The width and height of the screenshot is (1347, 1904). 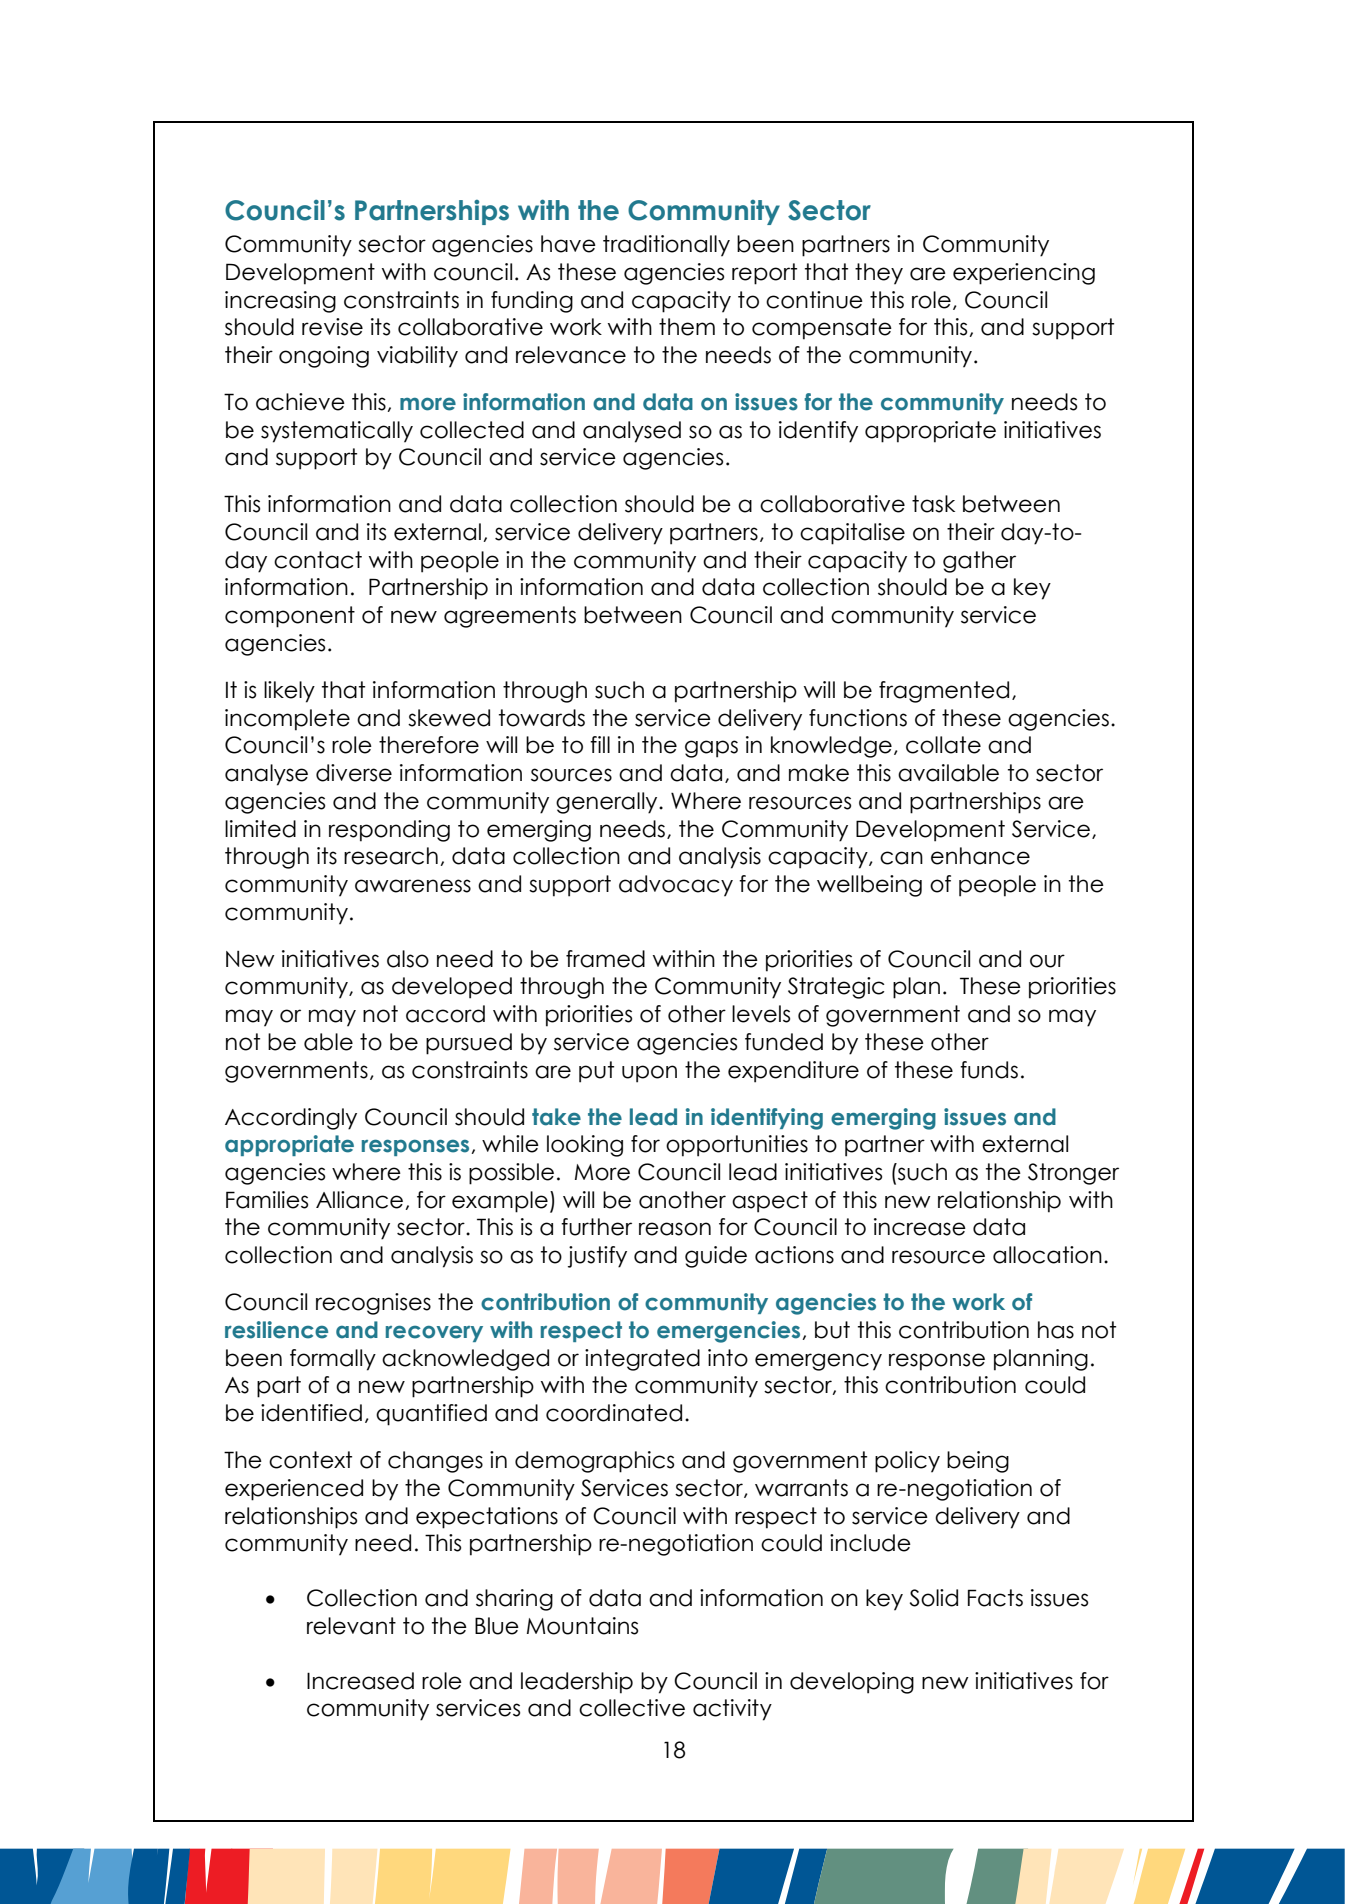 I want to click on gaps, so click(x=711, y=749).
